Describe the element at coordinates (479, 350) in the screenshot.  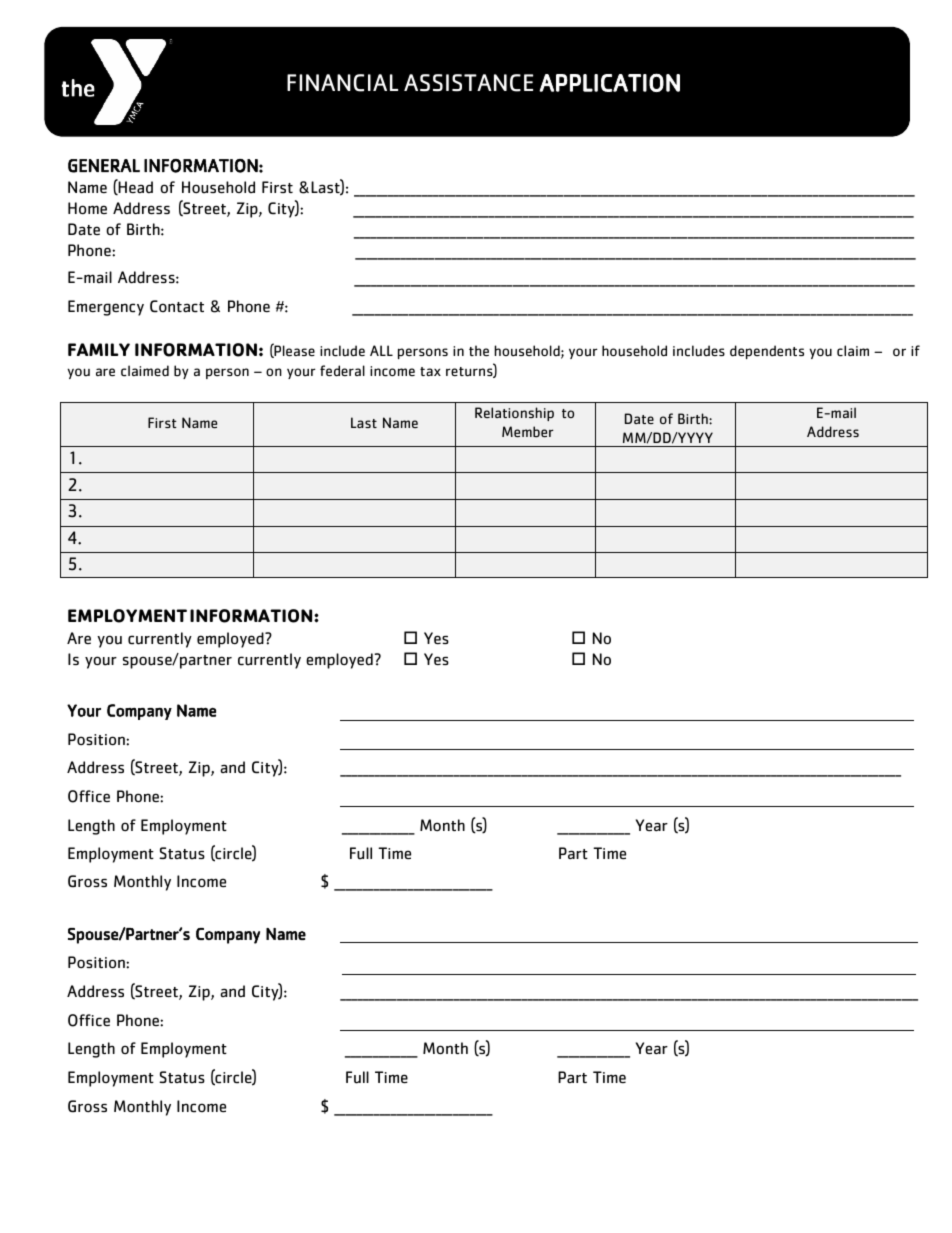
I see `the` at that location.
